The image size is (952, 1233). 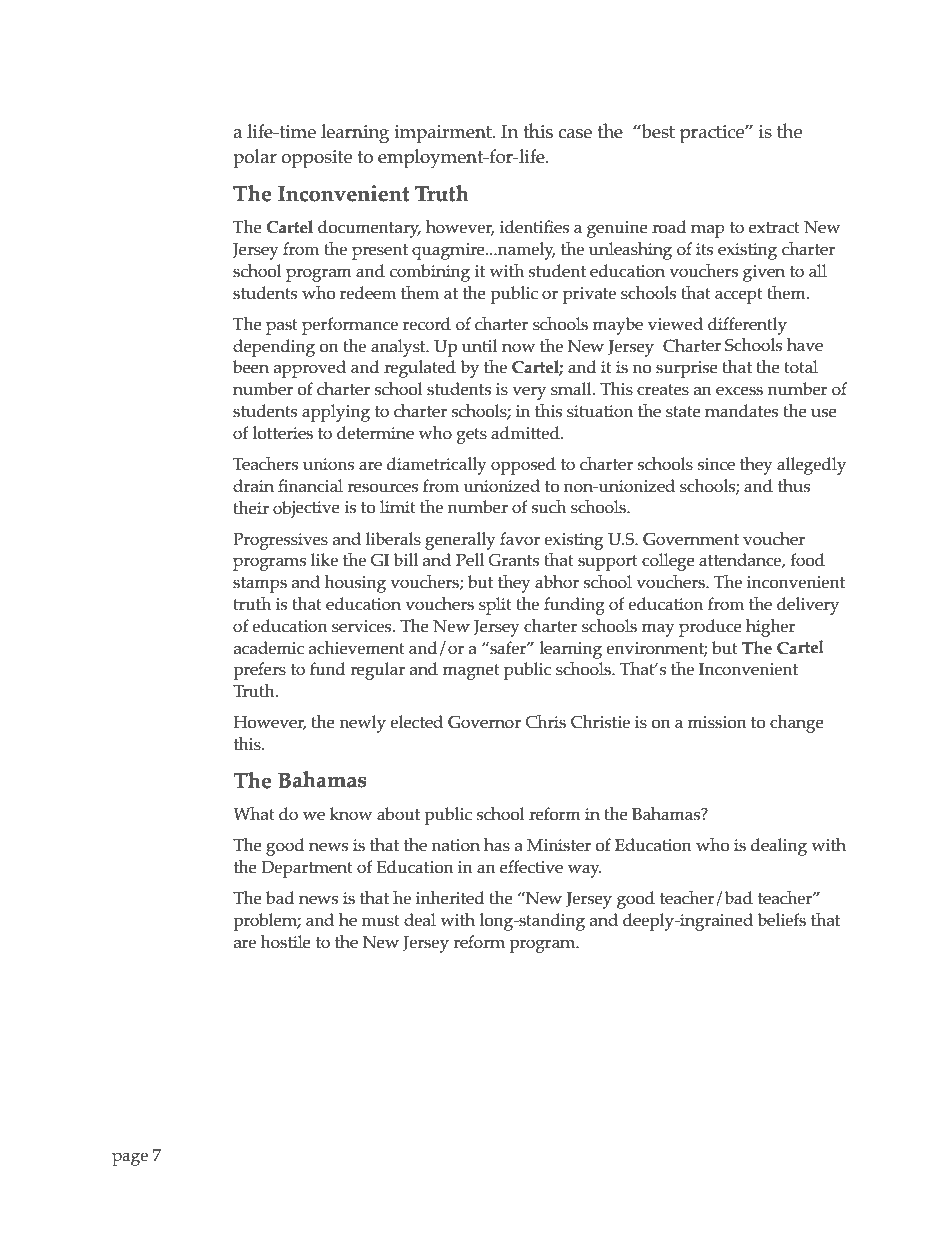 I want to click on has, so click(x=497, y=844).
